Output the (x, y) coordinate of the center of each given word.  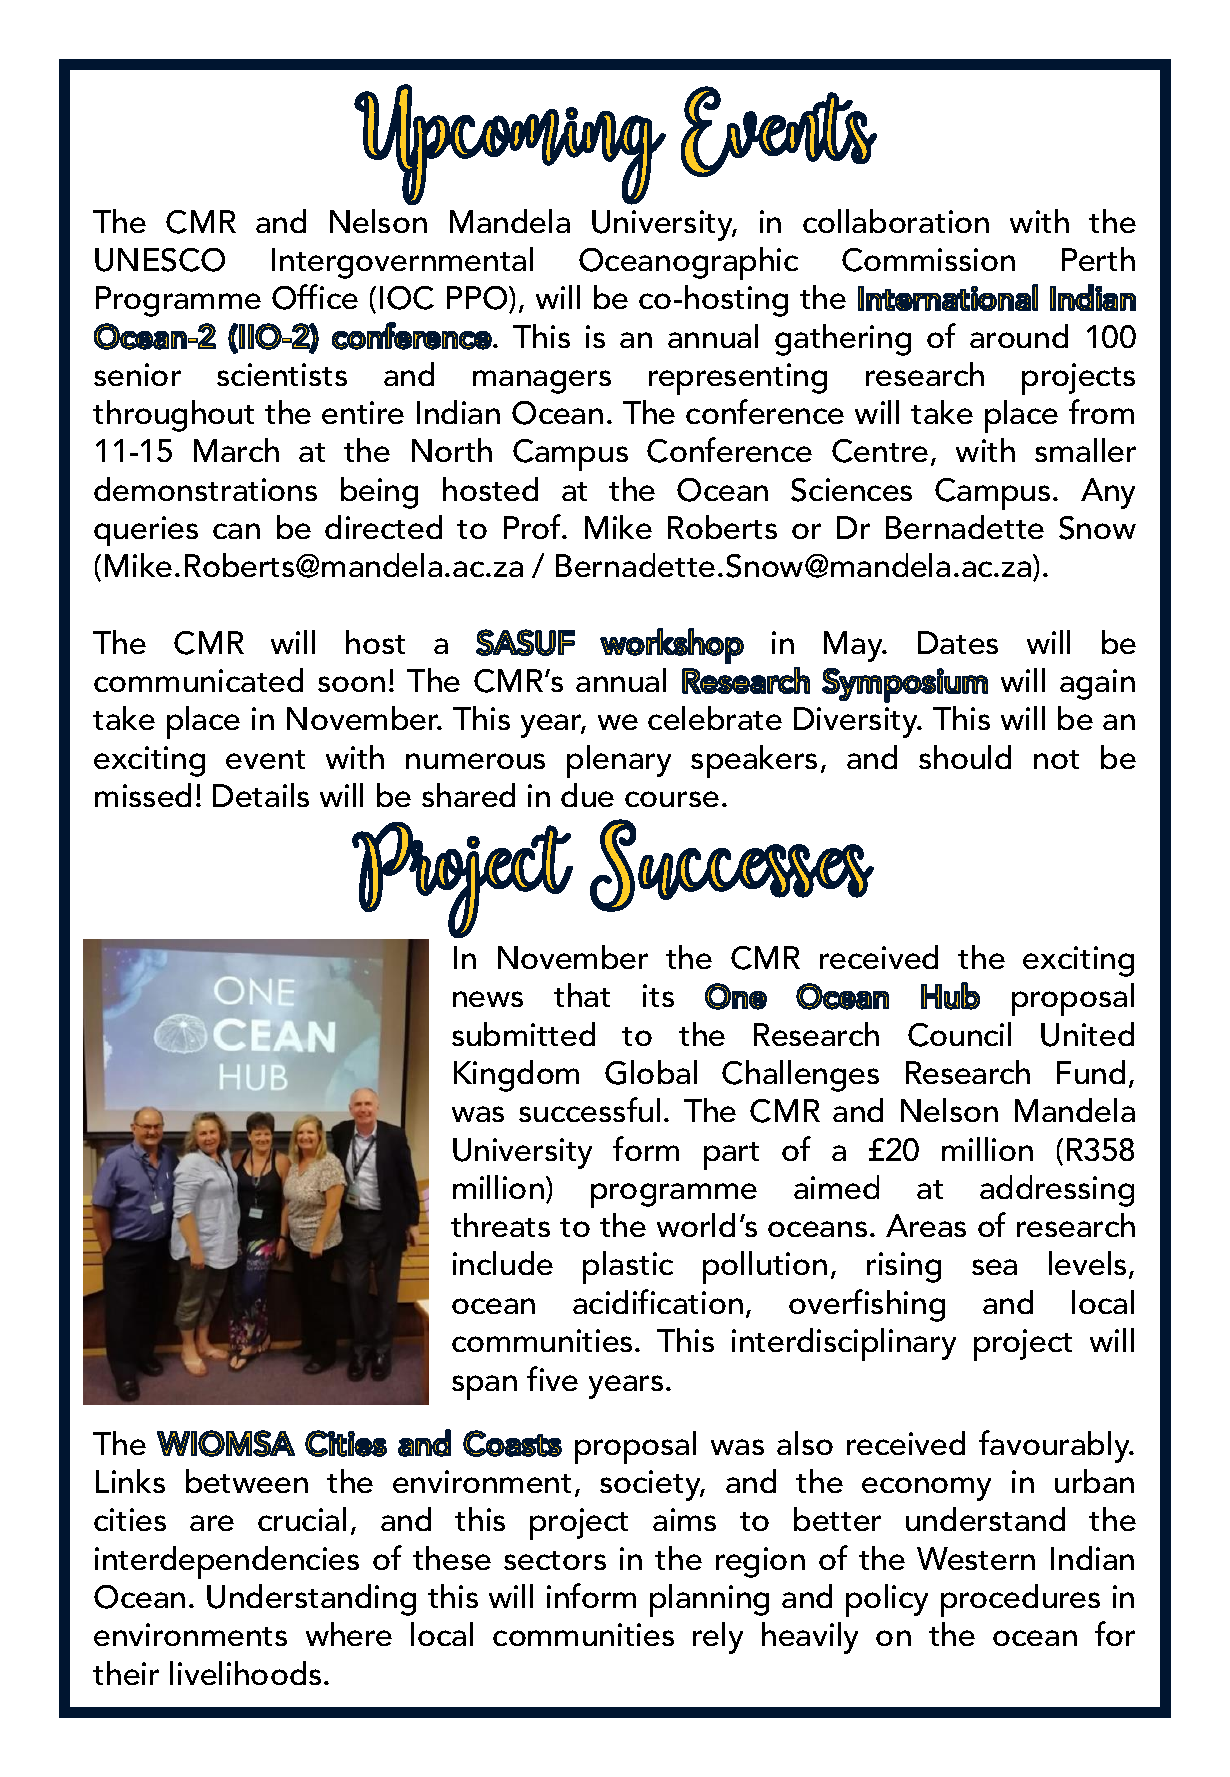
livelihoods (245, 1673)
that (582, 995)
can (236, 531)
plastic (628, 1267)
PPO (478, 299)
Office (315, 297)
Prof (533, 526)
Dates (958, 642)
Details (261, 795)
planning (709, 1600)
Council (959, 1034)
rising (904, 1267)
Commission (928, 260)
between (247, 1481)
